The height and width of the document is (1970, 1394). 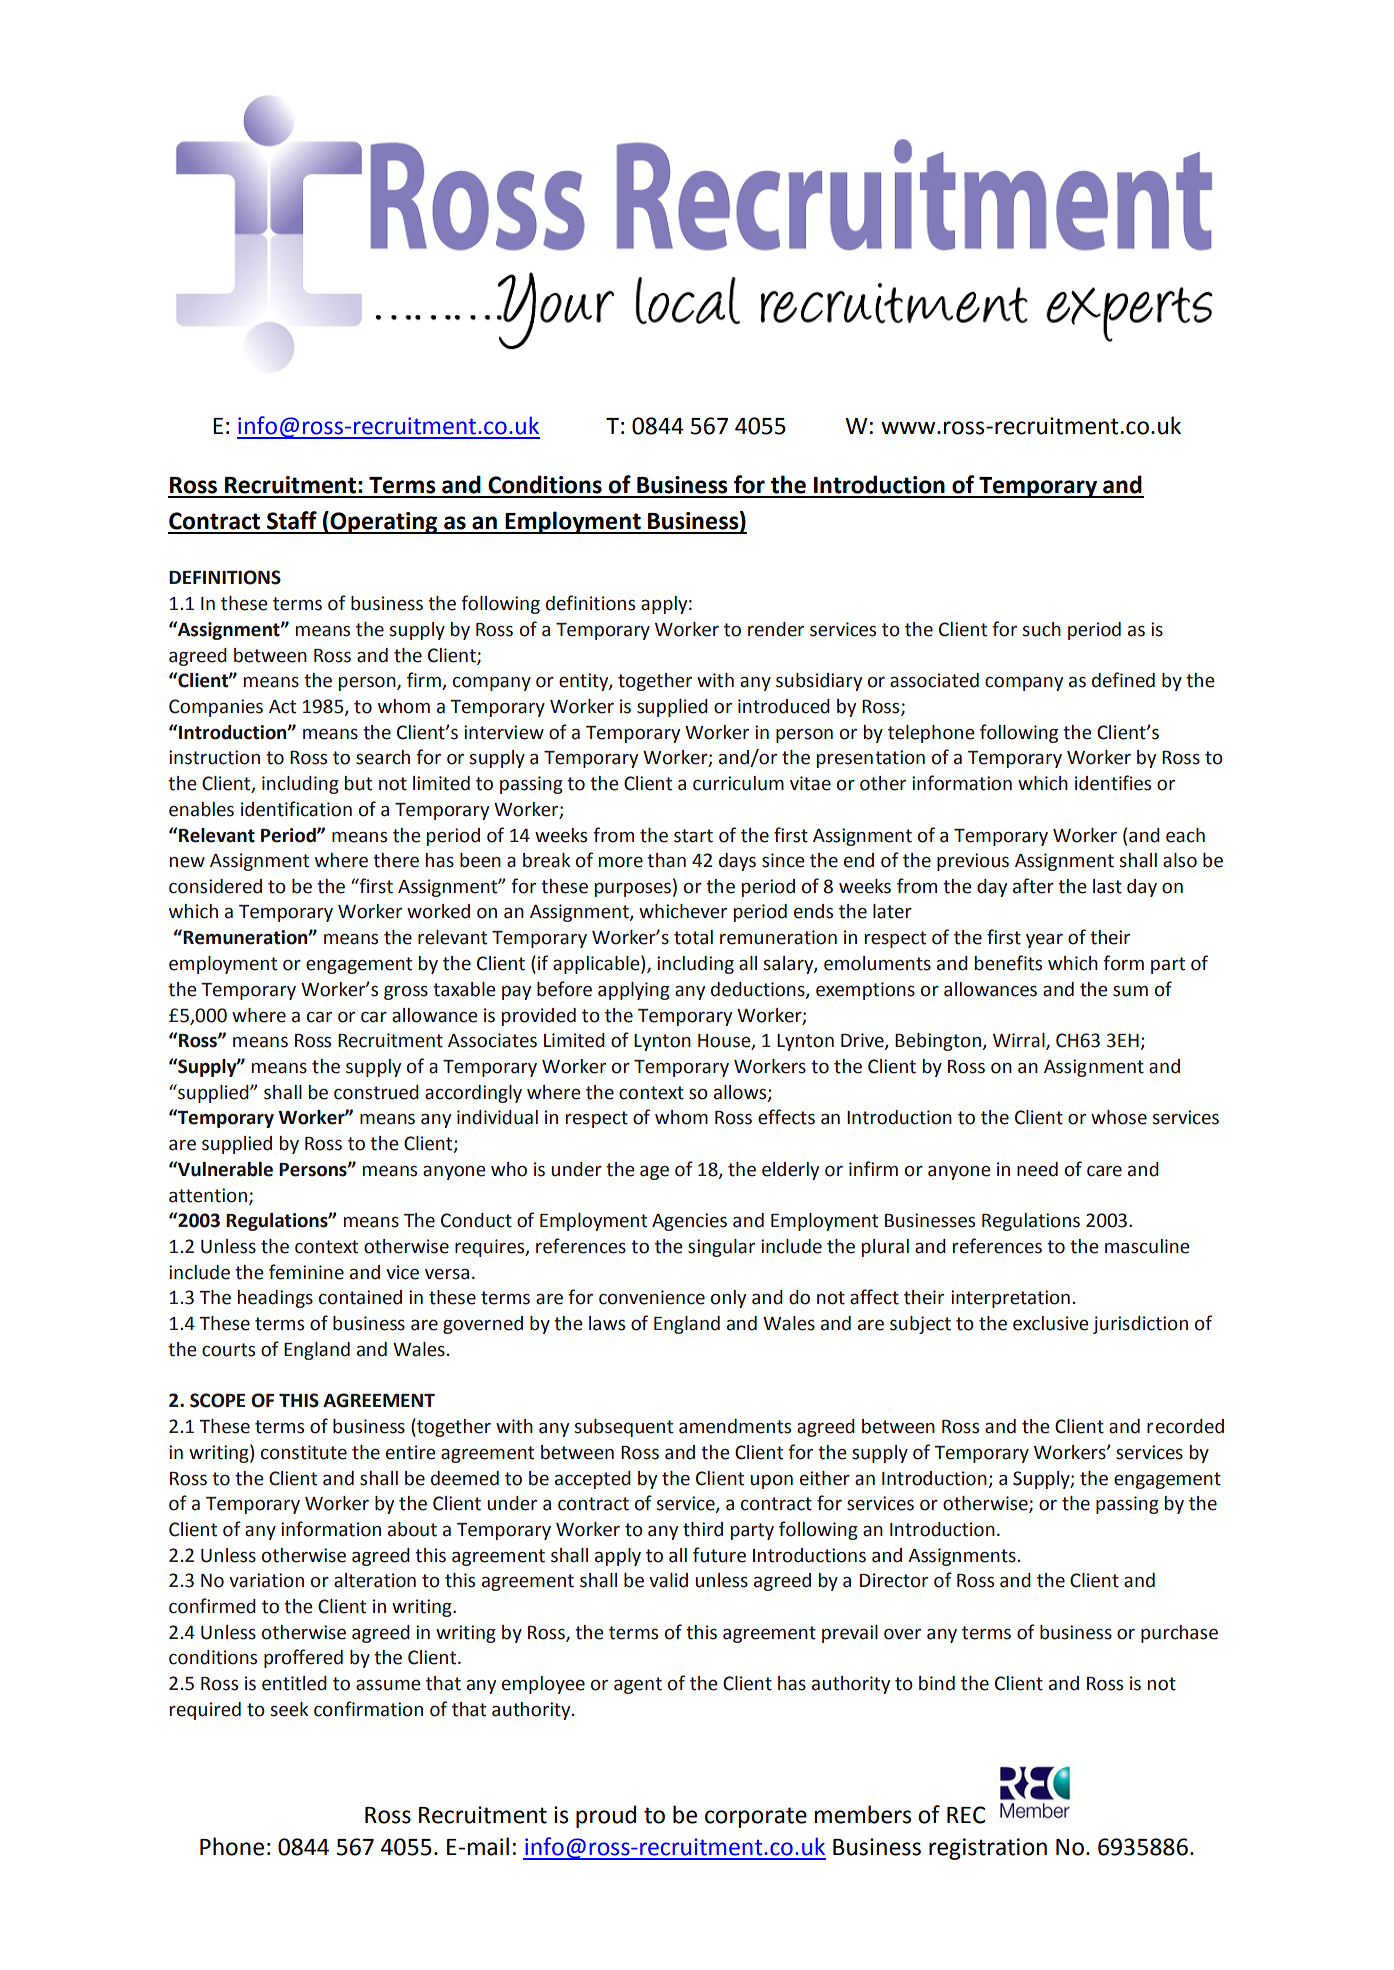 What do you see at coordinates (384, 522) in the document?
I see `Operating` at bounding box center [384, 522].
